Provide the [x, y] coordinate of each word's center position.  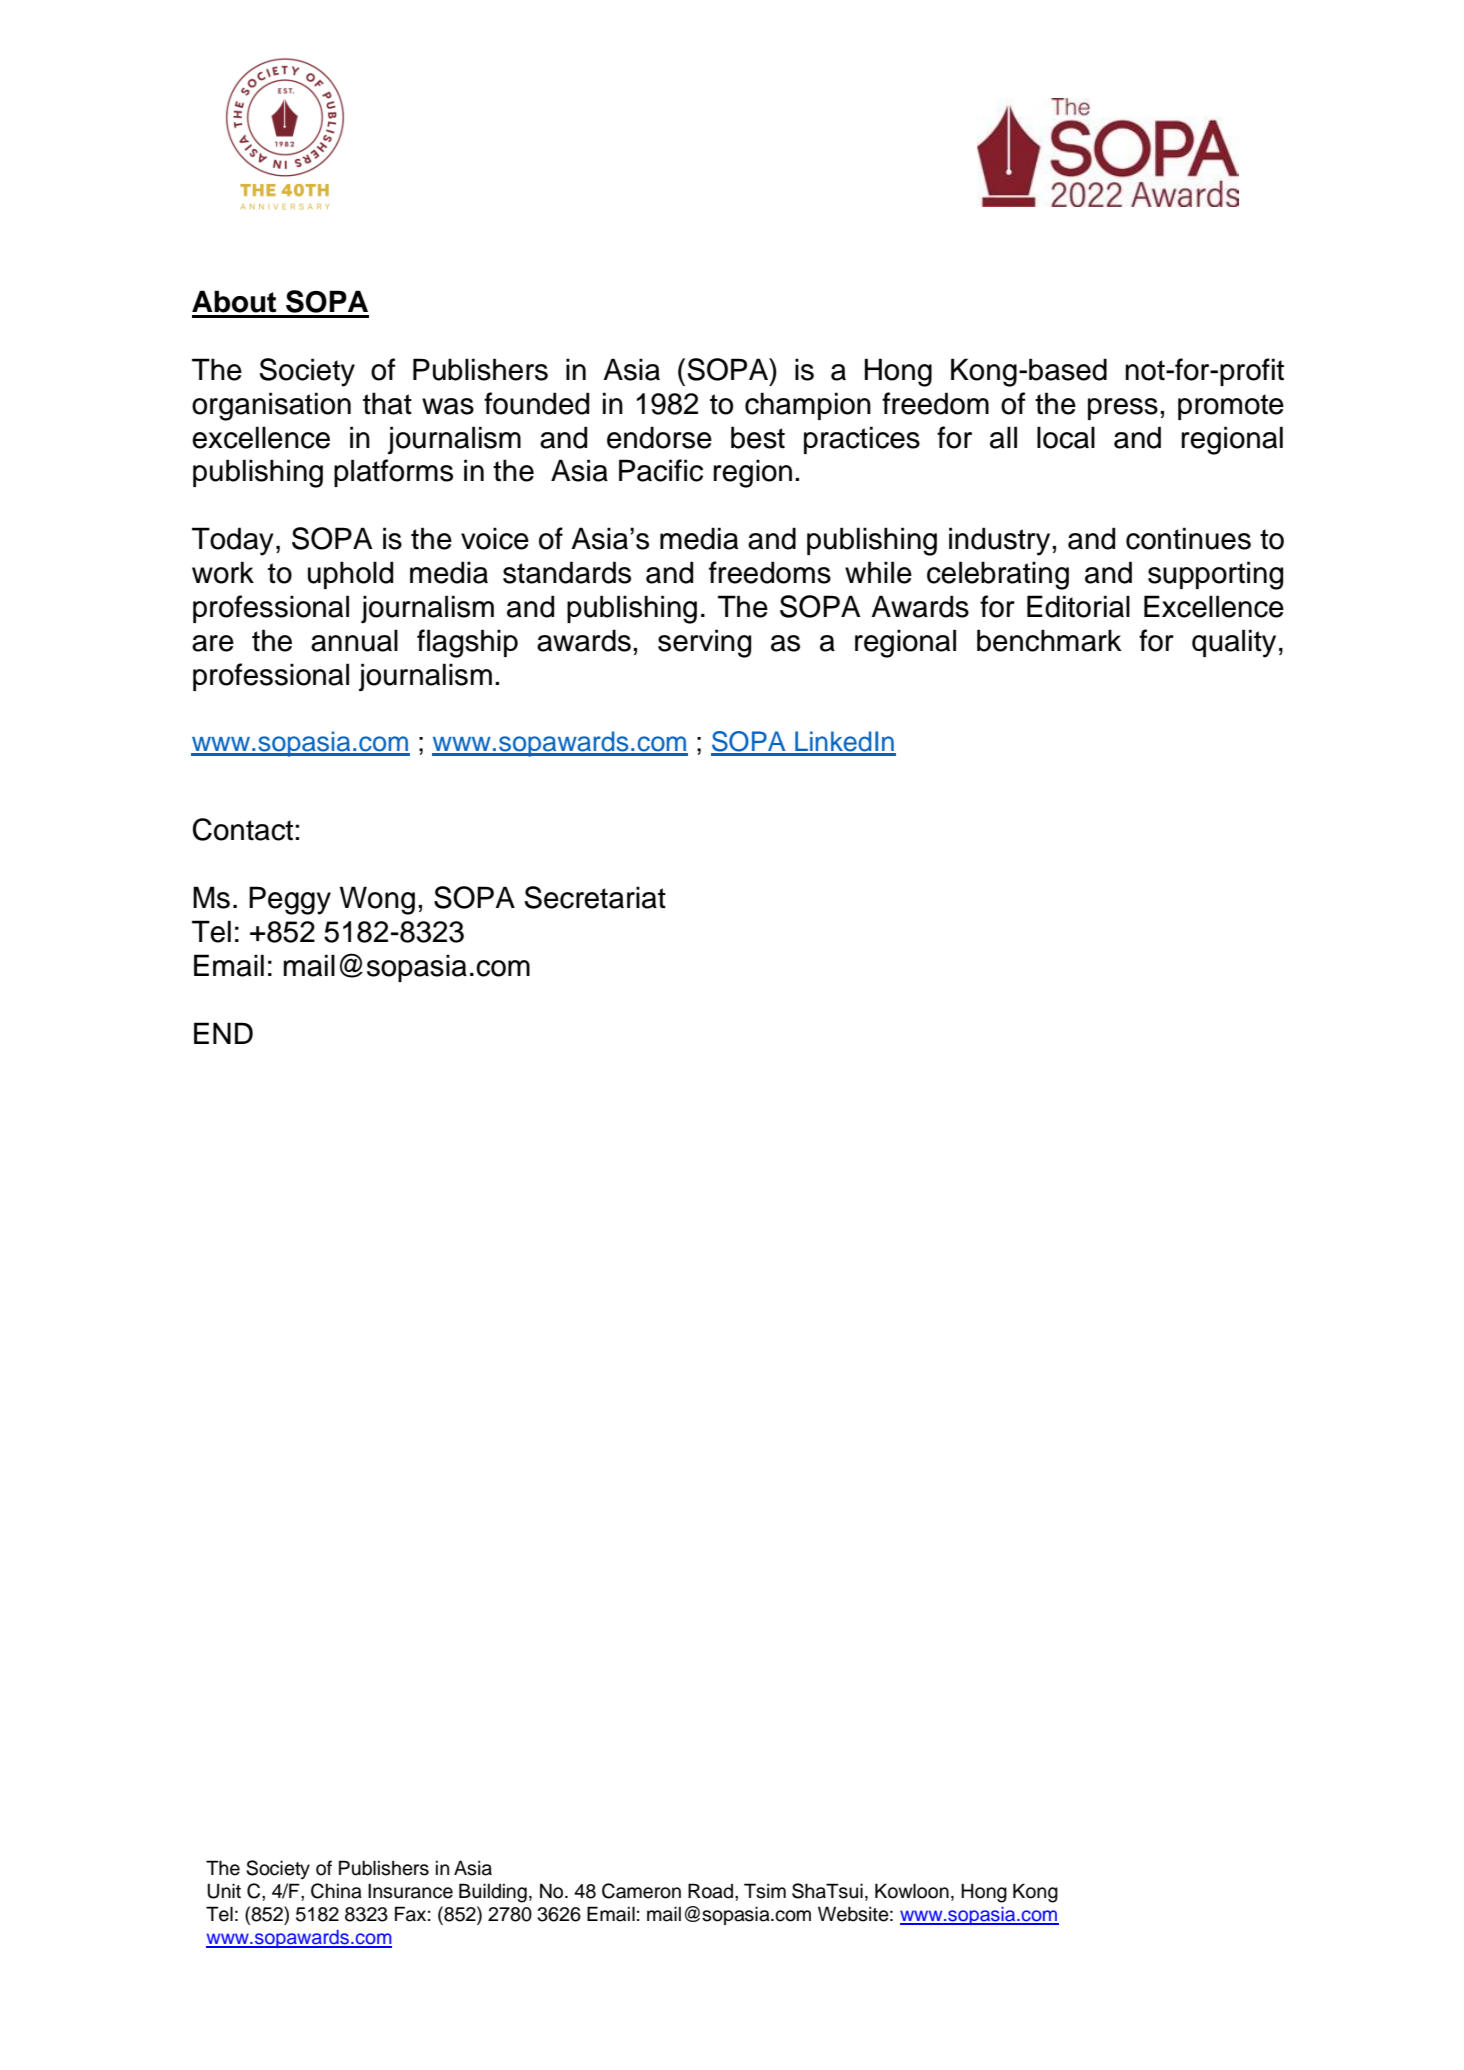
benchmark [1049, 640]
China [336, 1891]
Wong [377, 900]
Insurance [410, 1891]
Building [493, 1893]
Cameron [641, 1891]
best [758, 437]
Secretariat [595, 897]
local [1066, 437]
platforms [393, 473]
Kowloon [912, 1891]
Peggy [290, 900]
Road [710, 1891]
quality [1234, 643]
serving [704, 643]
